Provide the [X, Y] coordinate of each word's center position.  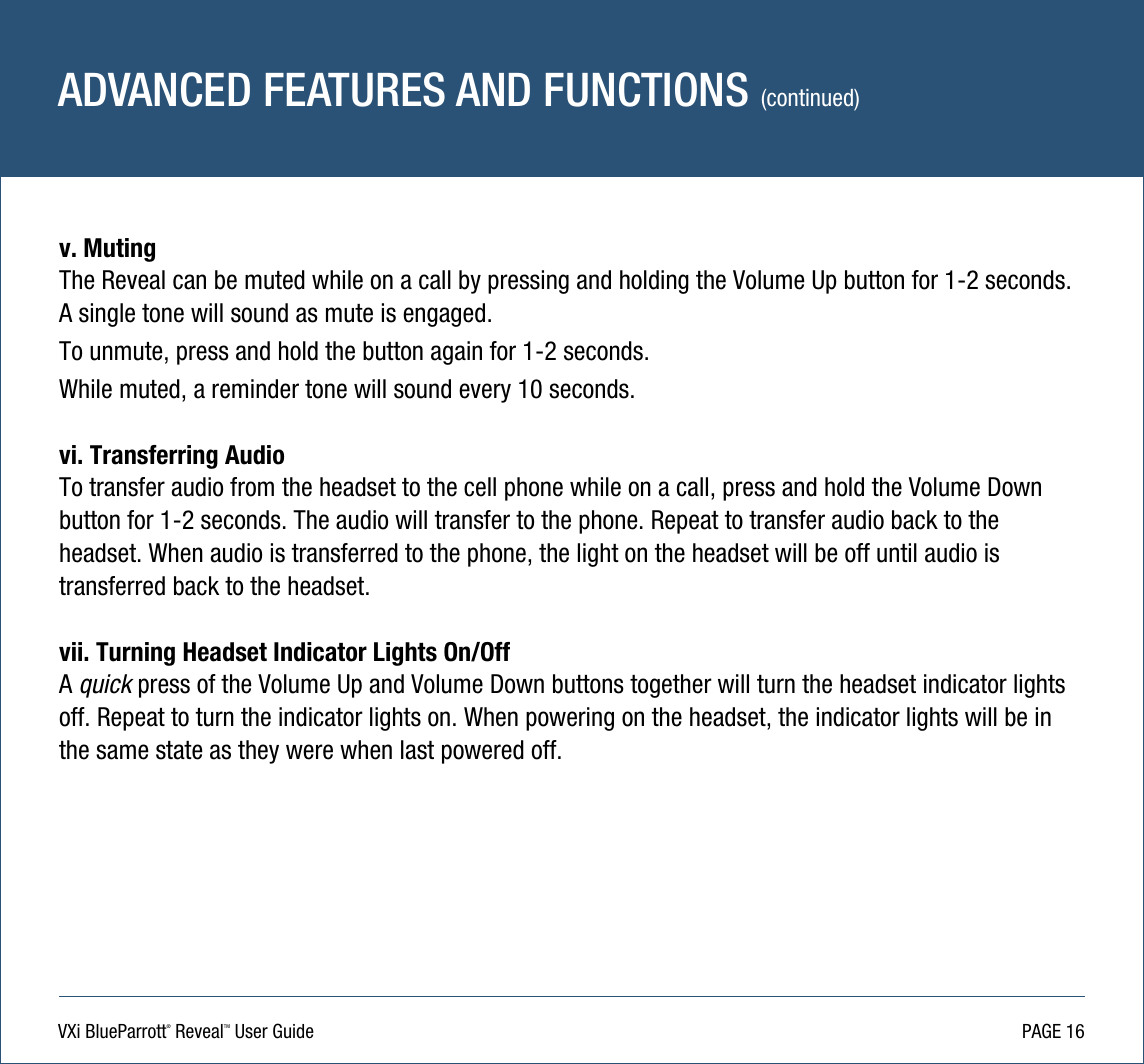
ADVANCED [154, 89]
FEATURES [355, 89]
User [251, 1031]
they [258, 752]
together [671, 686]
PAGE [1042, 1031]
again [456, 353]
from [252, 487]
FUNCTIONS [647, 89]
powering [570, 719]
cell [480, 487]
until [897, 553]
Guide [293, 1031]
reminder [255, 389]
